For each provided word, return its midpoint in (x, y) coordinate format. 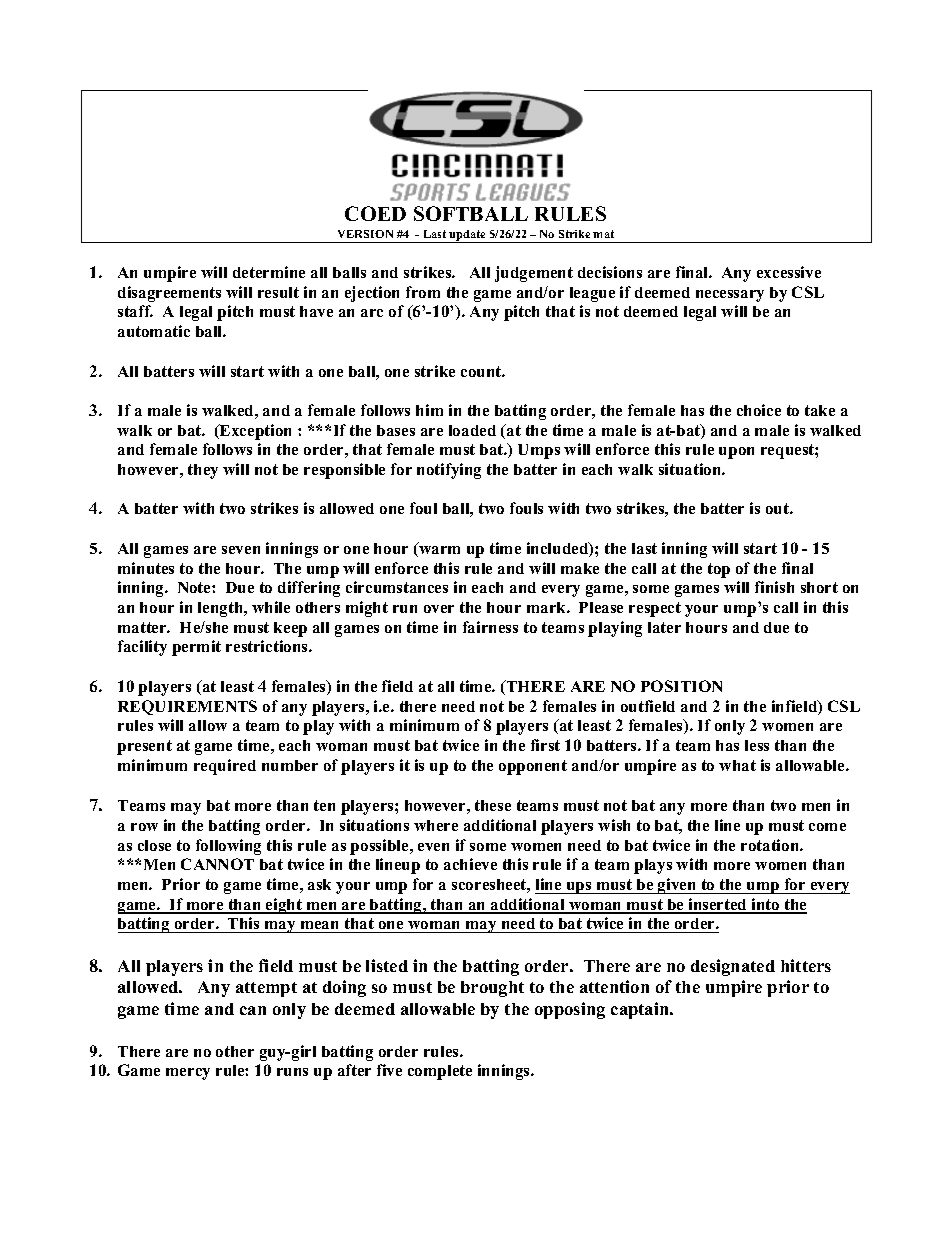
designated (733, 967)
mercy (188, 1074)
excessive (789, 272)
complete (440, 1072)
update (468, 236)
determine (269, 272)
